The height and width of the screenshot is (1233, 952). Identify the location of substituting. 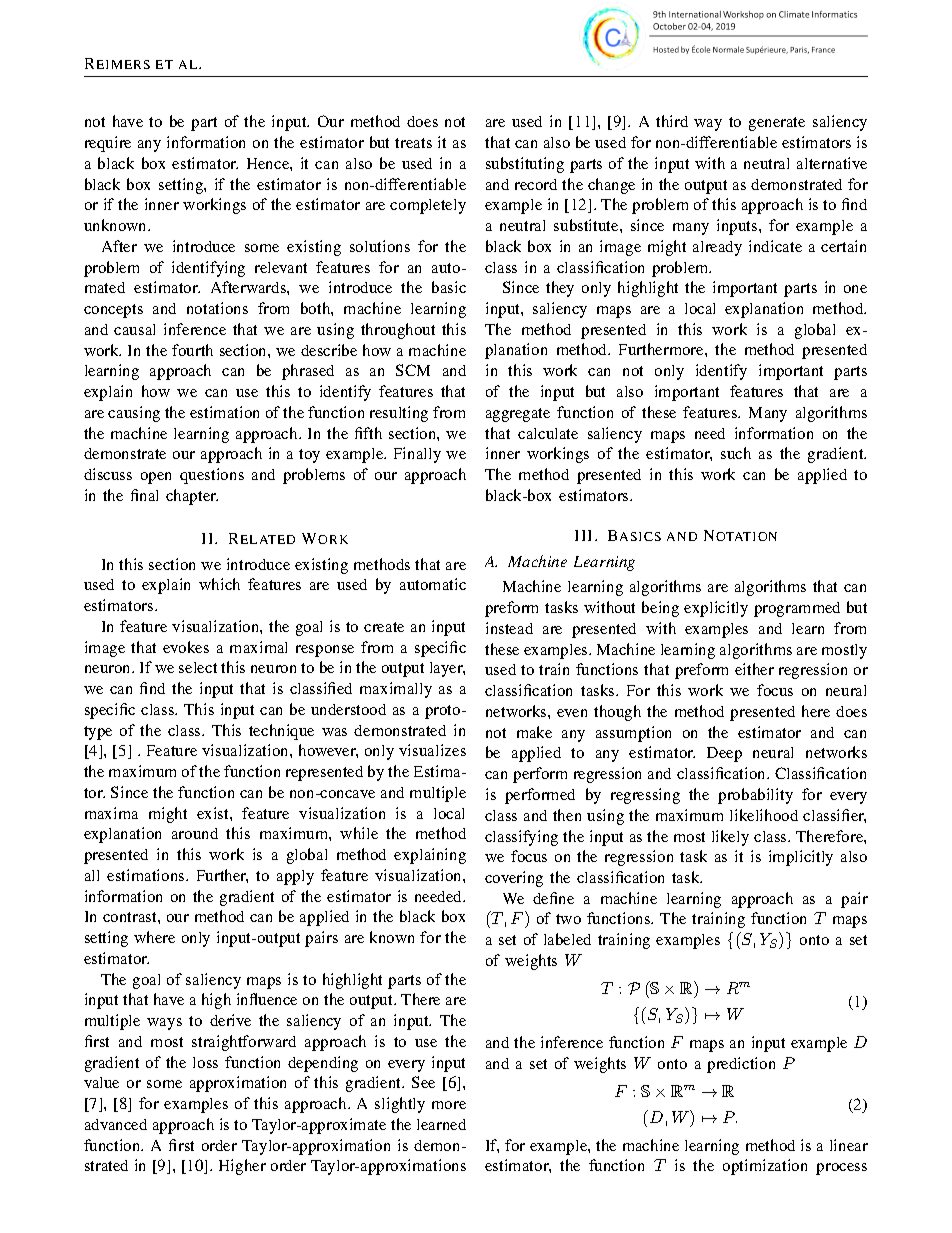
(525, 165).
